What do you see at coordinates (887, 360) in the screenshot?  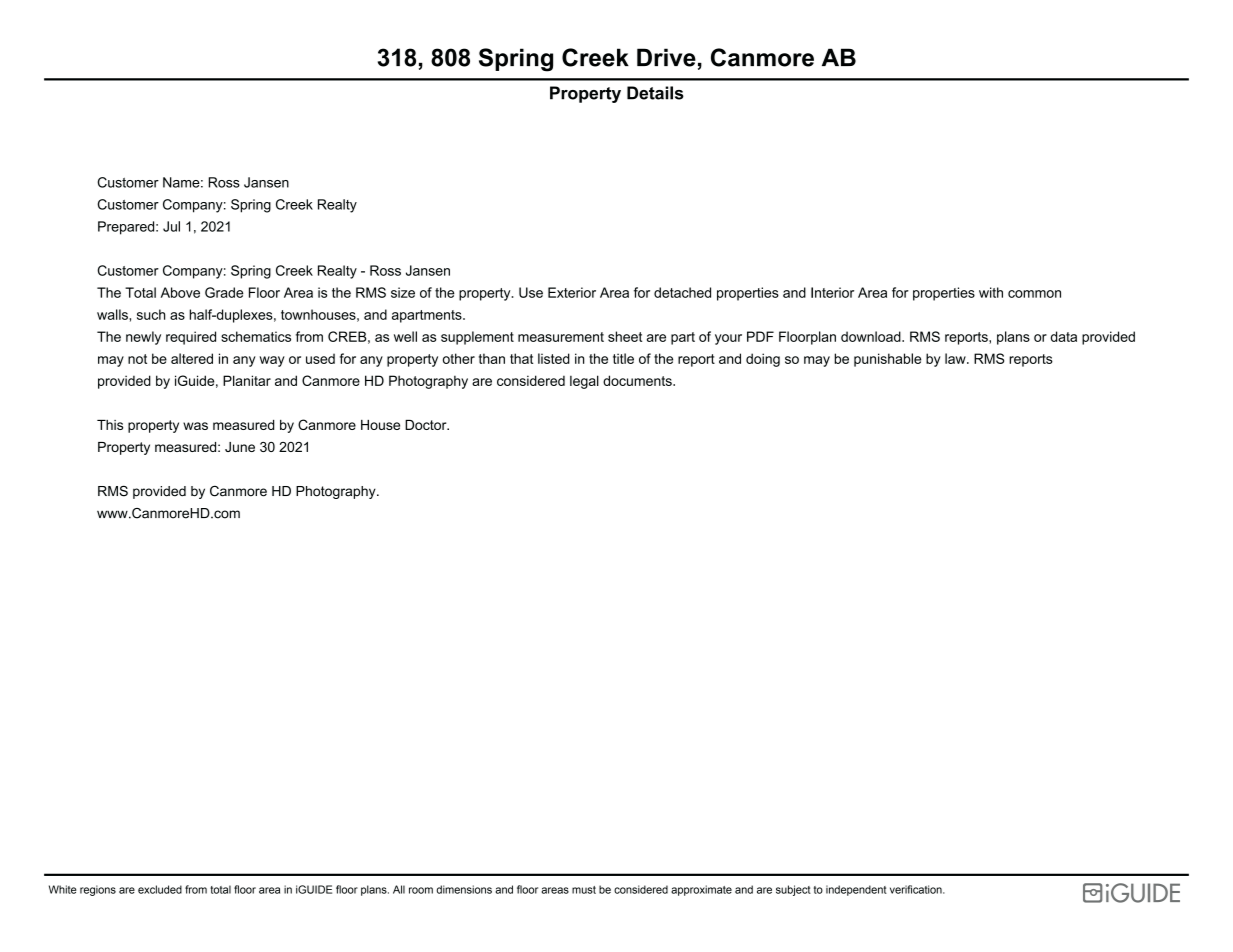 I see `punishable` at bounding box center [887, 360].
